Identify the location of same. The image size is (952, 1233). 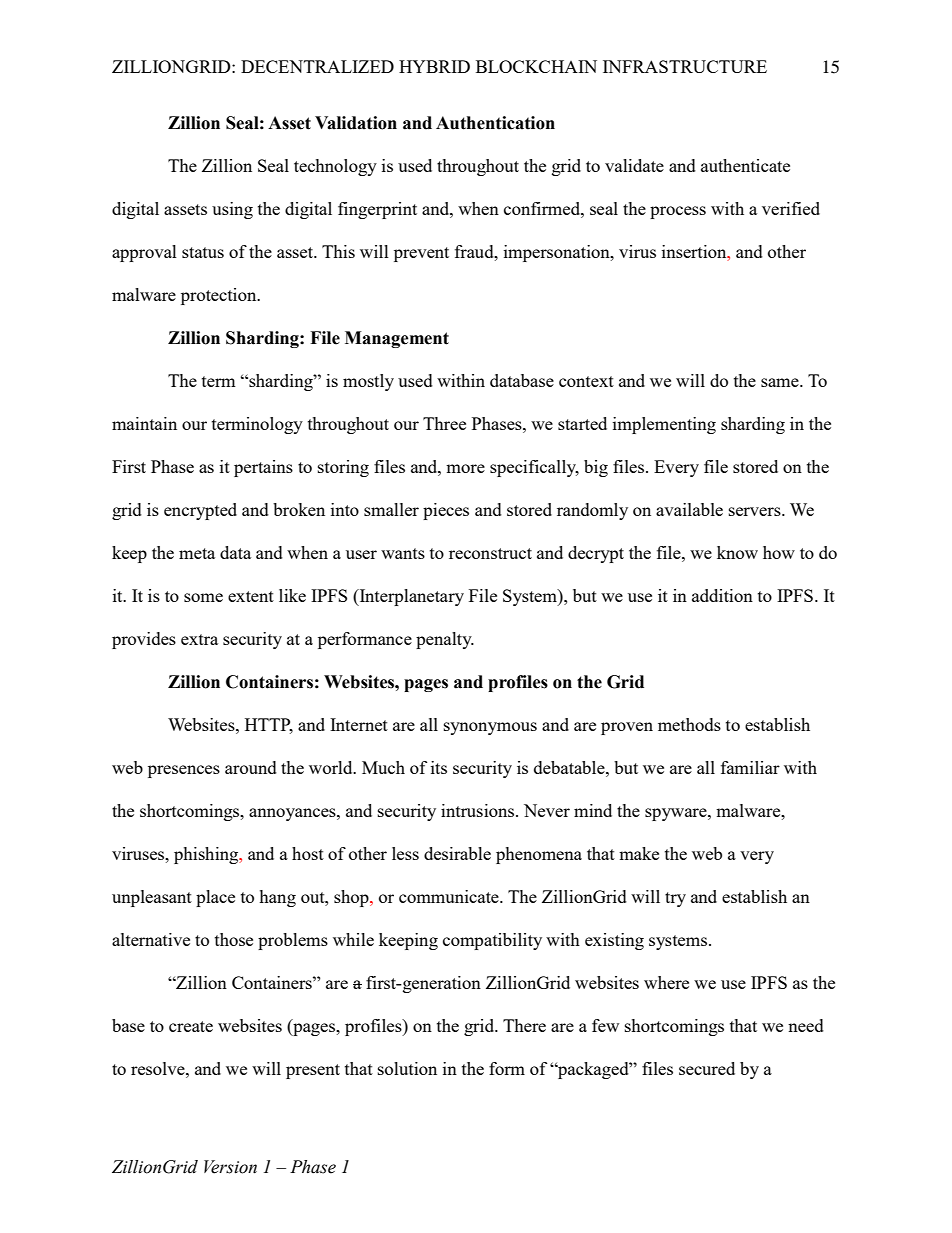
(781, 382).
